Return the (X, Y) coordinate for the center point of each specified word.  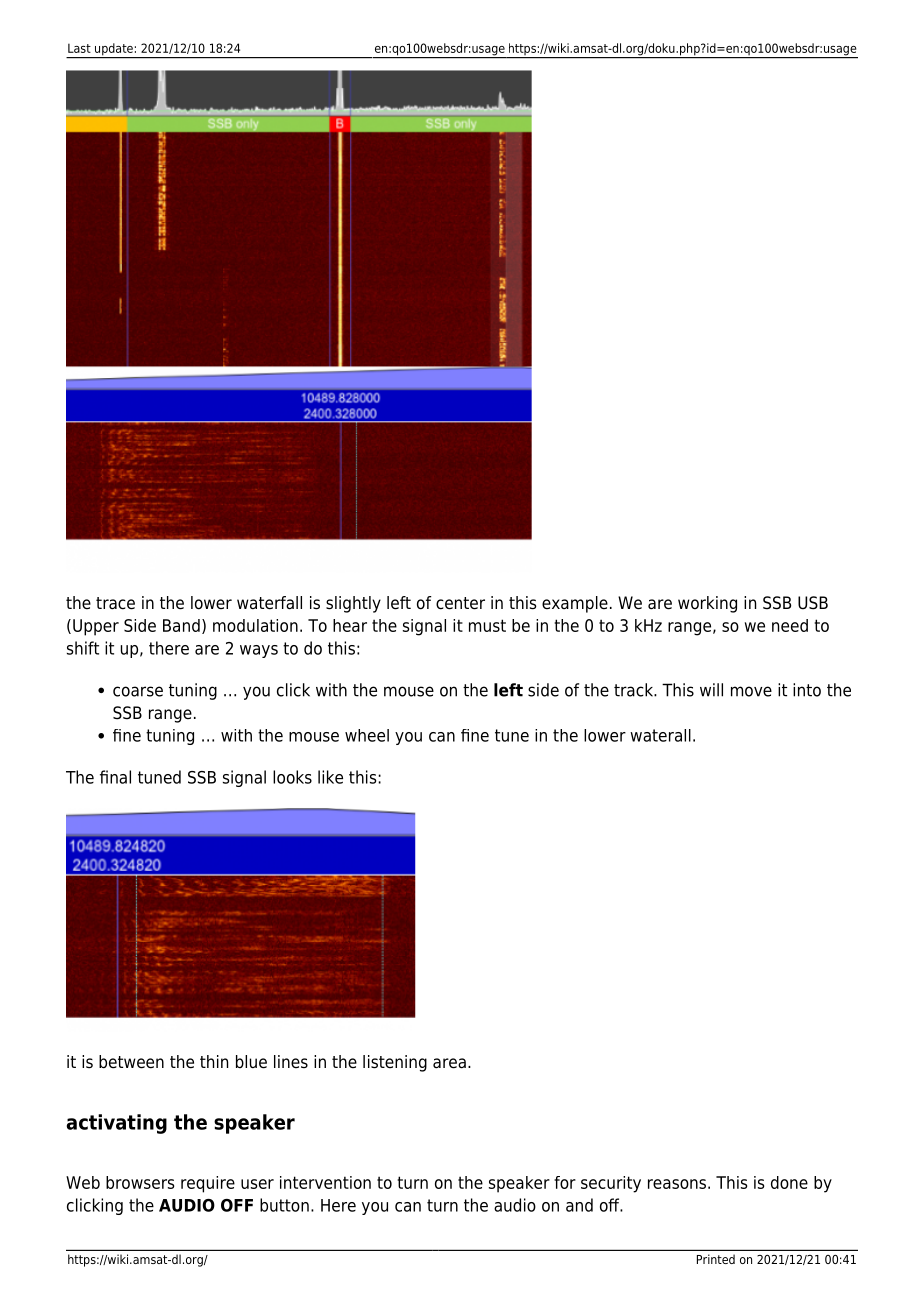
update (114, 50)
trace (115, 603)
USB (813, 603)
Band (181, 625)
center (460, 603)
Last (79, 48)
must (487, 625)
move (751, 691)
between (131, 1062)
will (711, 690)
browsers (140, 1182)
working (707, 604)
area (449, 1063)
